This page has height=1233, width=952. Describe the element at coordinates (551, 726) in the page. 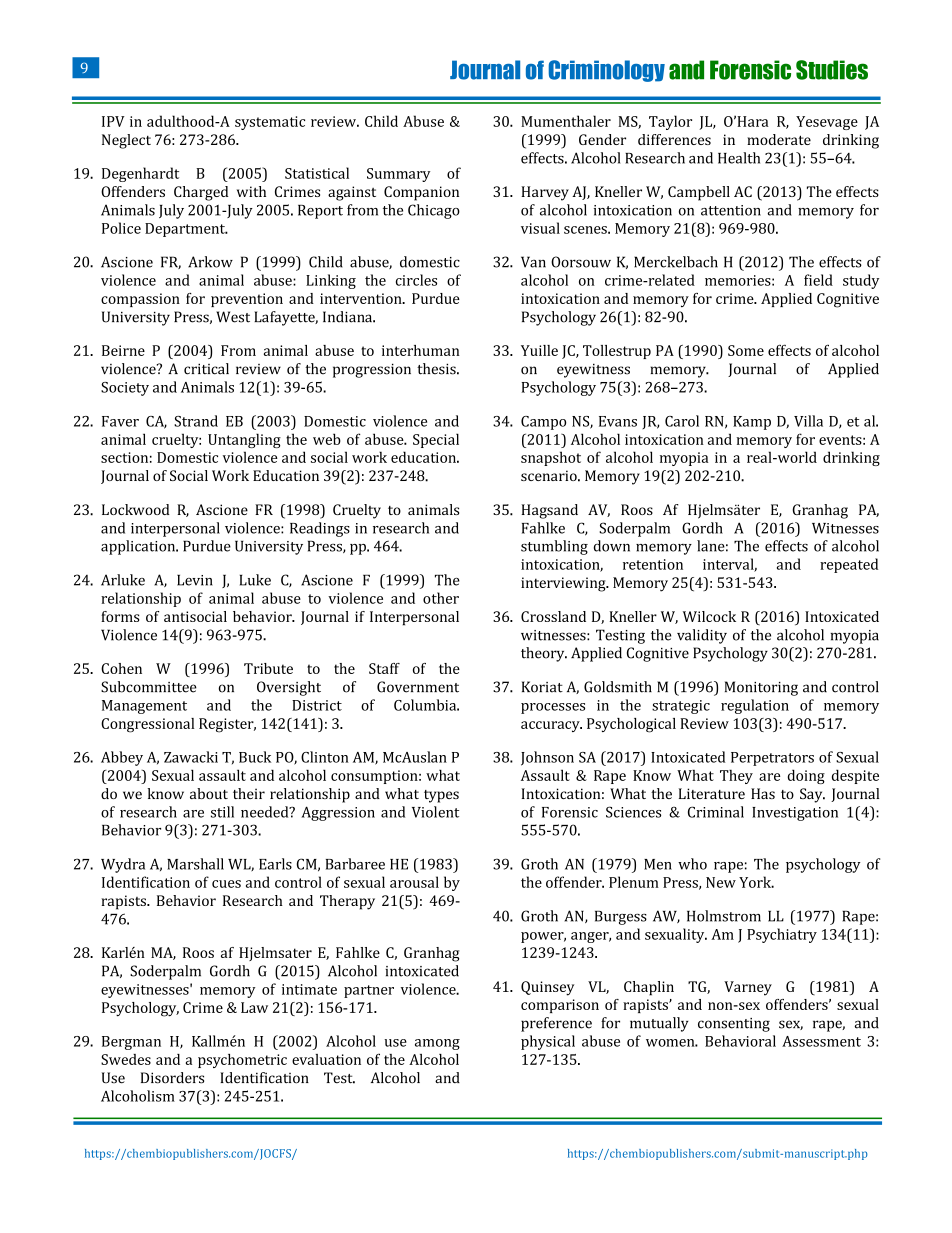

I see `accuracy` at that location.
